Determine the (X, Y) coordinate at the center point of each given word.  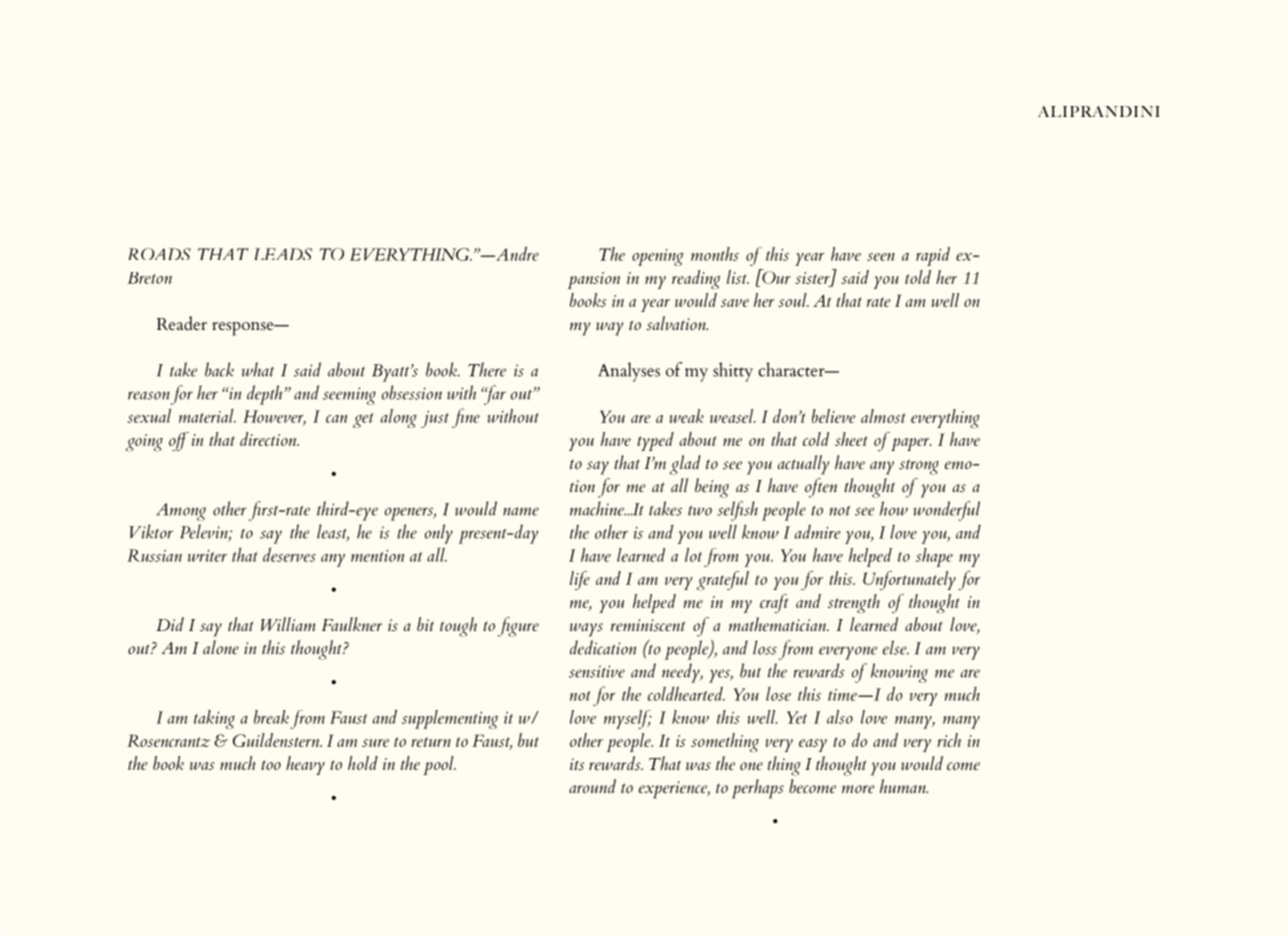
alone (221, 647)
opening (658, 257)
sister (813, 279)
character (792, 369)
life (580, 580)
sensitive (597, 671)
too (271, 765)
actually (803, 465)
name (521, 511)
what (258, 369)
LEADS (283, 254)
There (487, 369)
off (179, 441)
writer (207, 556)
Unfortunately (909, 580)
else (896, 647)
